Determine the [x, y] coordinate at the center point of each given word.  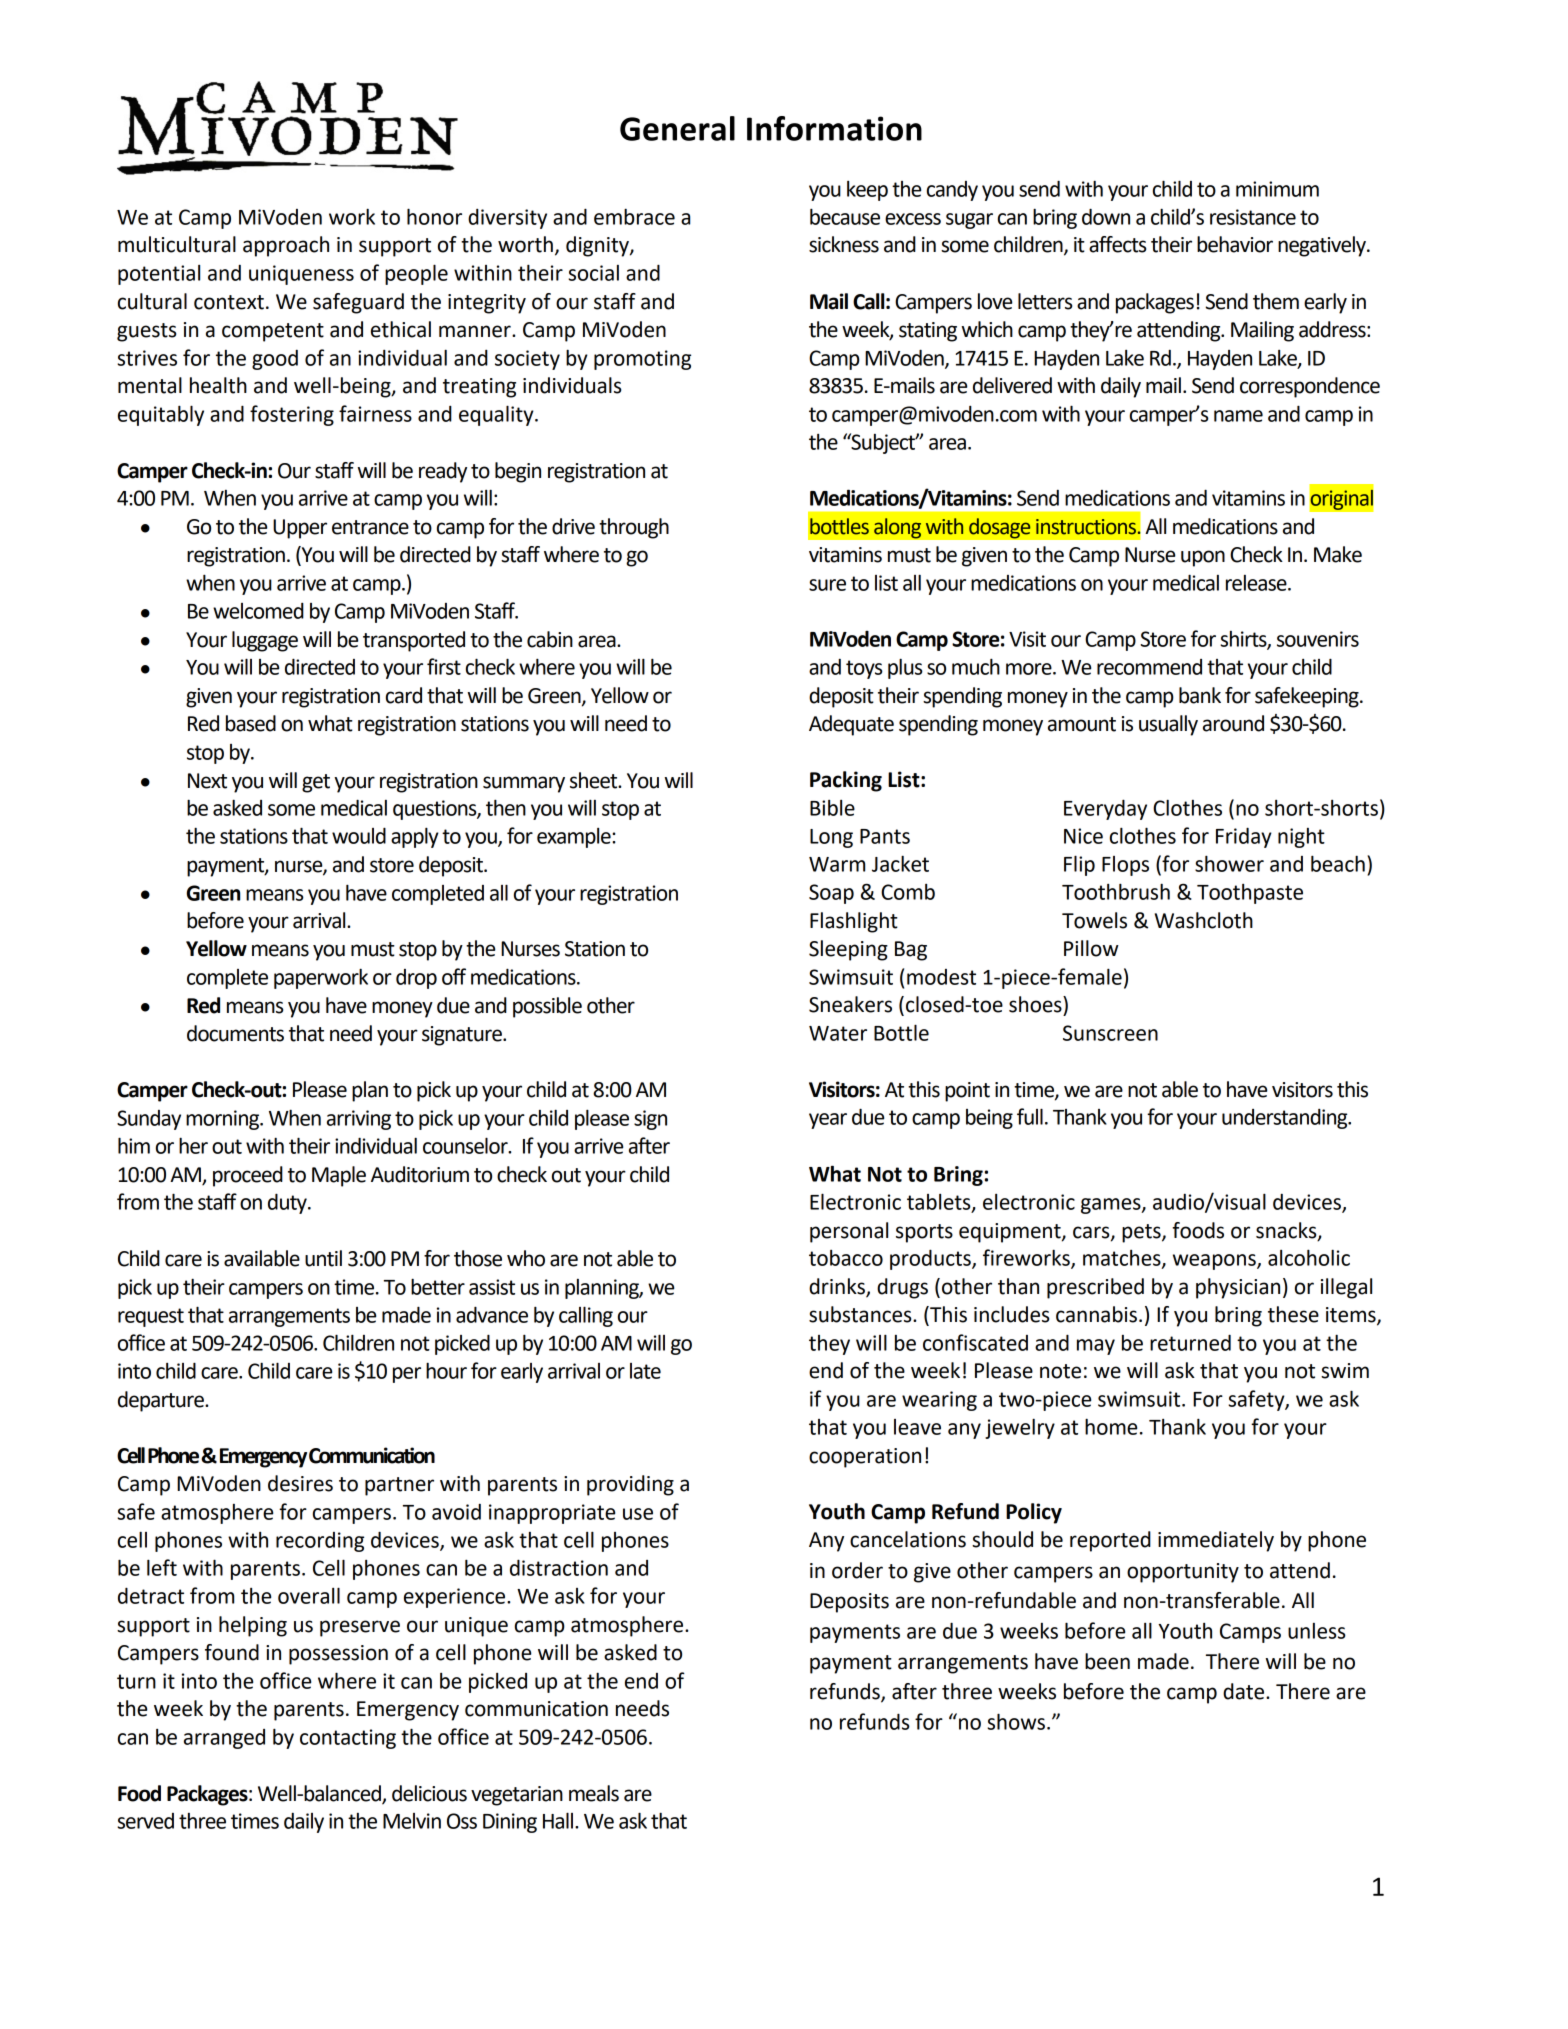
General [677, 128]
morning [223, 1120]
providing [630, 1485]
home [1111, 1426]
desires [300, 1483]
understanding [1286, 1119]
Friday [1244, 837]
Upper [300, 529]
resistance [1253, 217]
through [634, 528]
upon [1203, 558]
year [828, 1121]
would [359, 835]
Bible [832, 808]
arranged [224, 1739]
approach [286, 246]
